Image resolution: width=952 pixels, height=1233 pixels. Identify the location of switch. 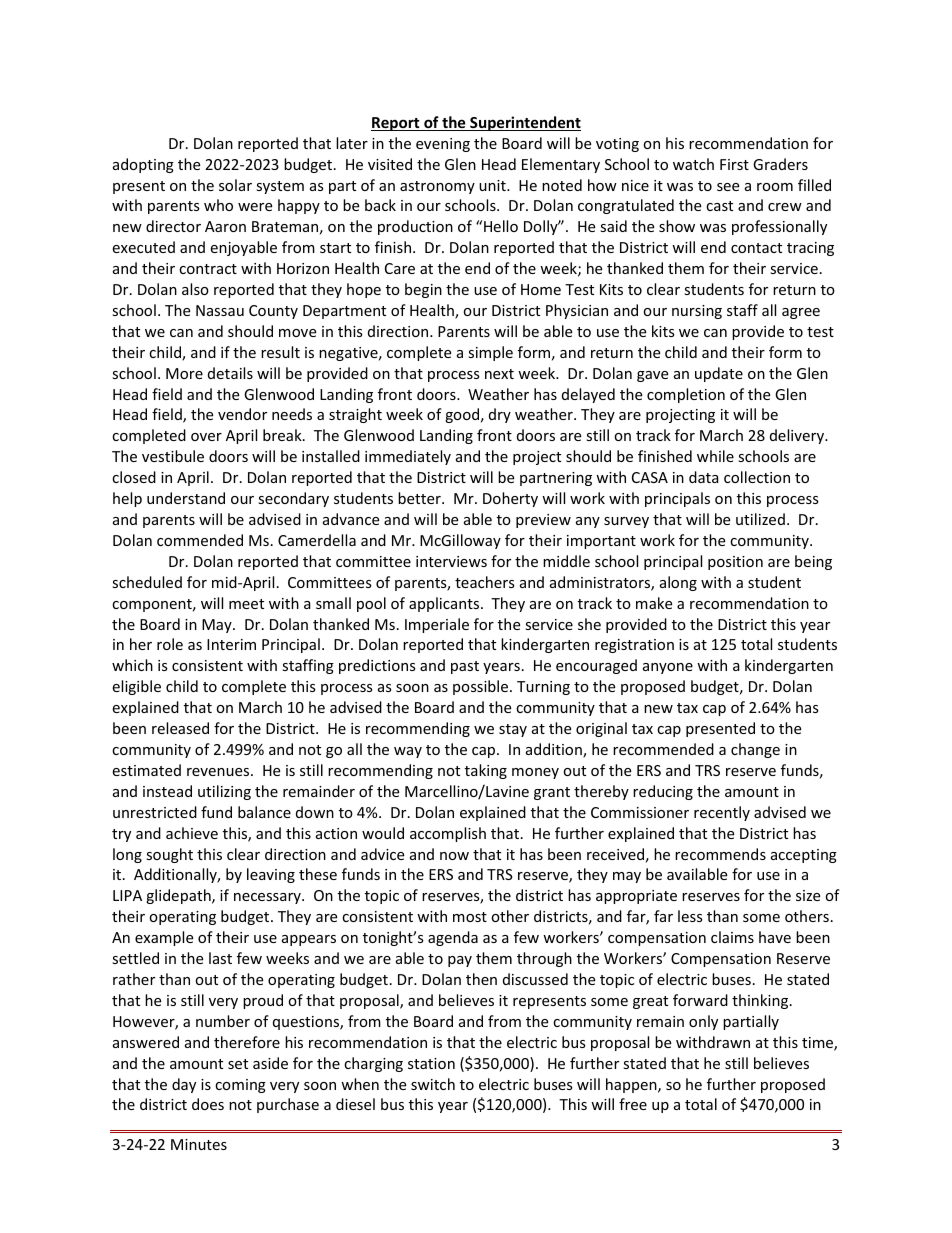
(433, 1084).
